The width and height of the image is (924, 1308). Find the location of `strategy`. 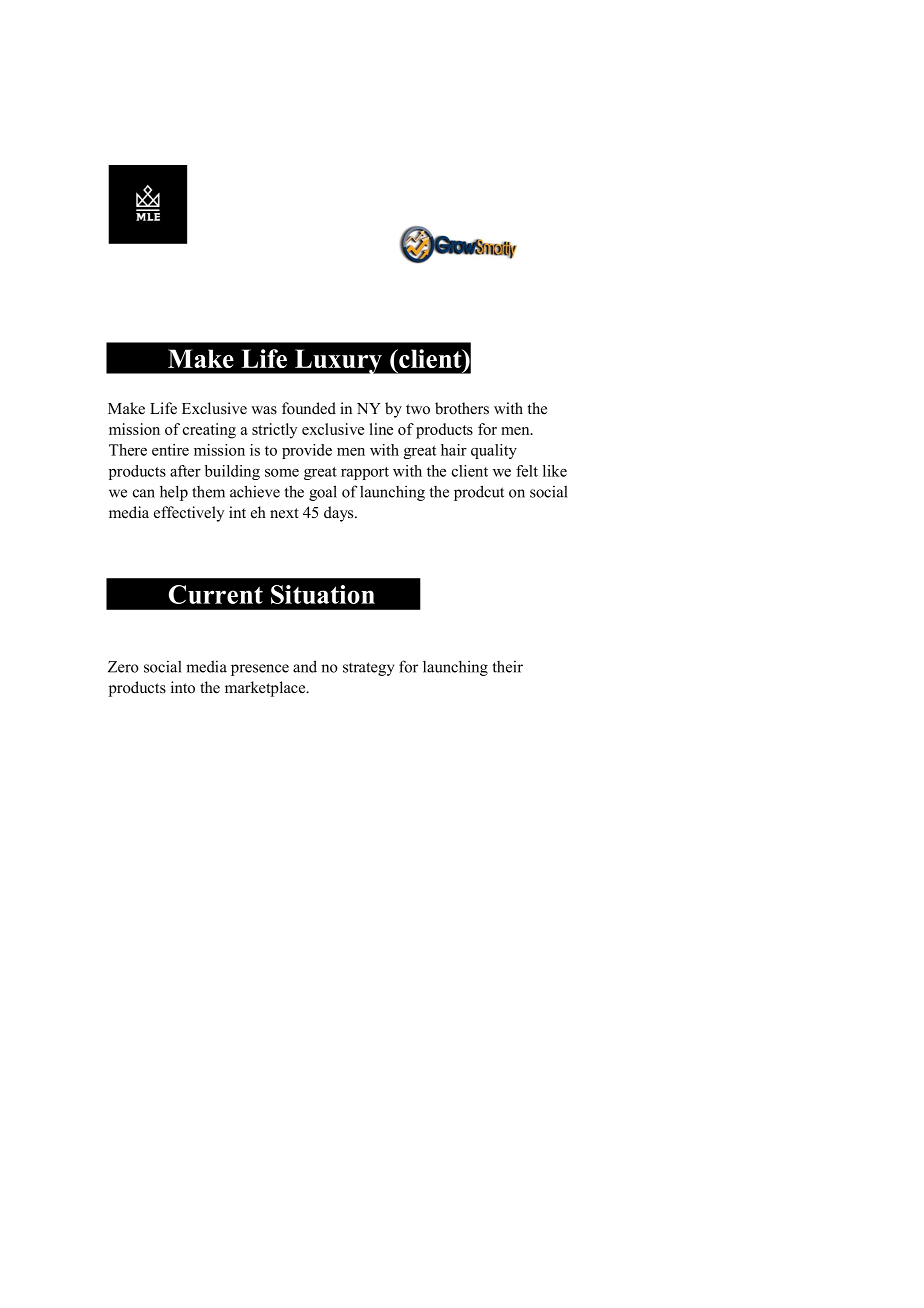

strategy is located at coordinates (368, 669).
